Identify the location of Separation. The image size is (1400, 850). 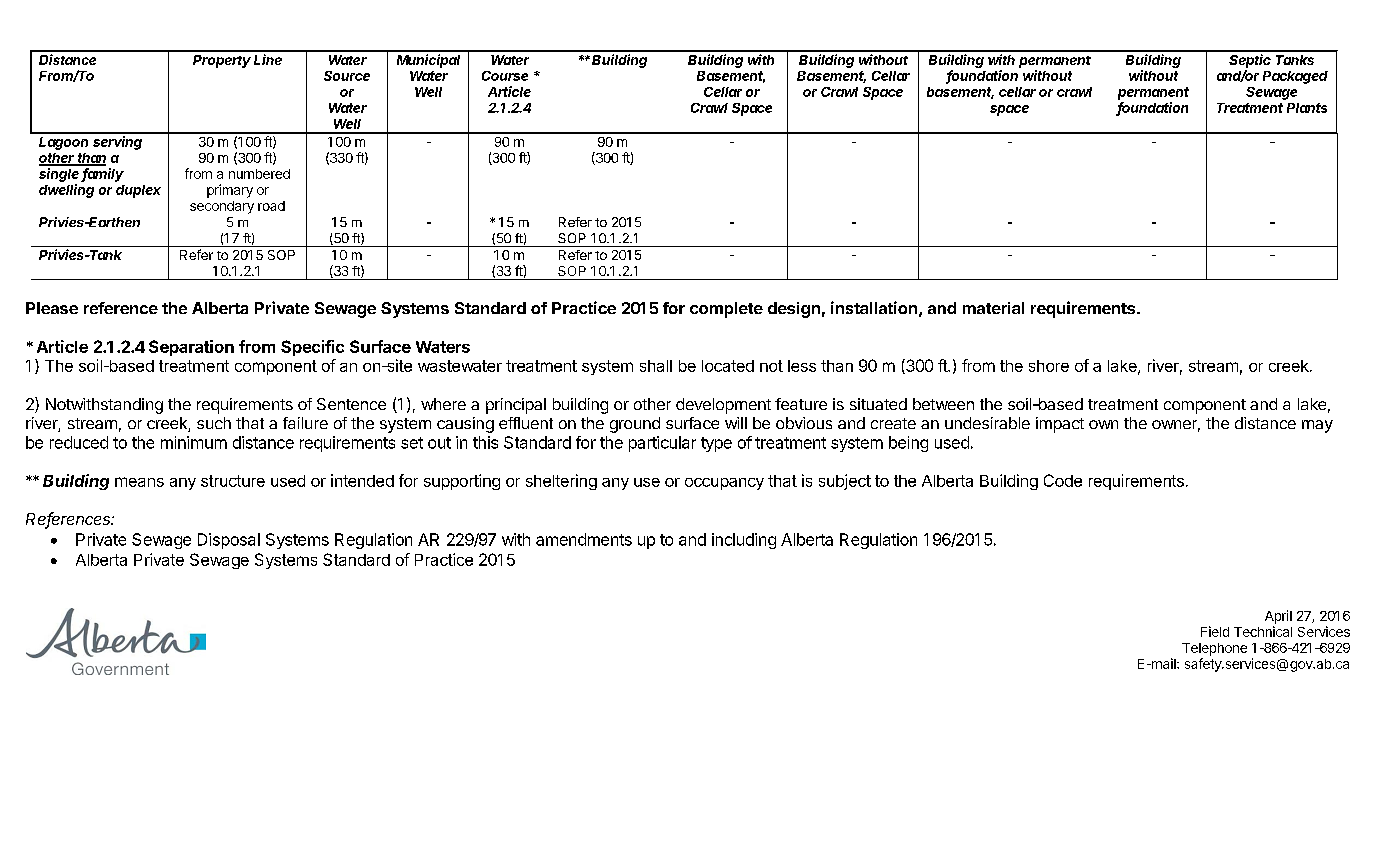
(191, 348).
